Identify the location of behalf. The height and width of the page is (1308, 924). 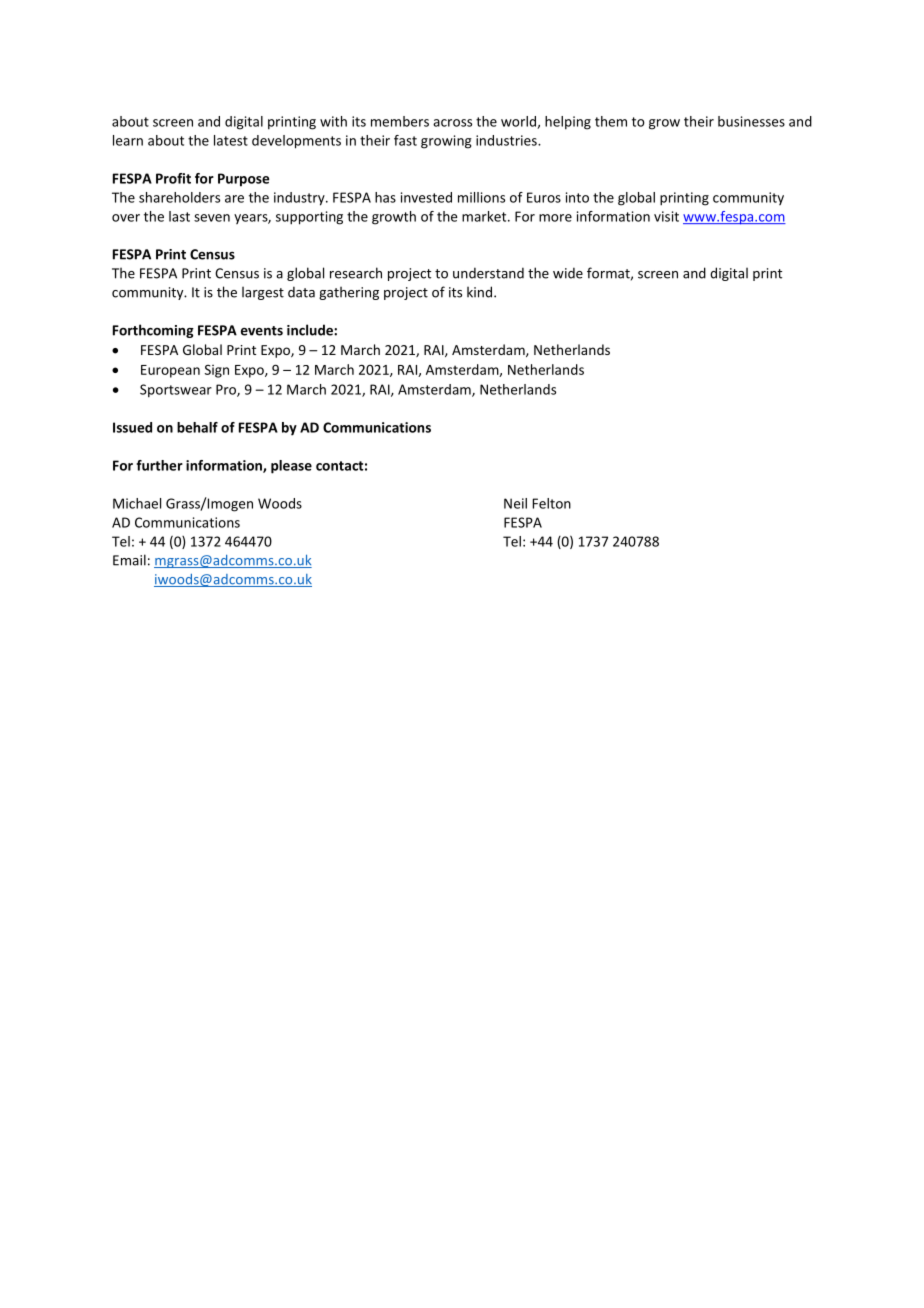
(197, 427).
